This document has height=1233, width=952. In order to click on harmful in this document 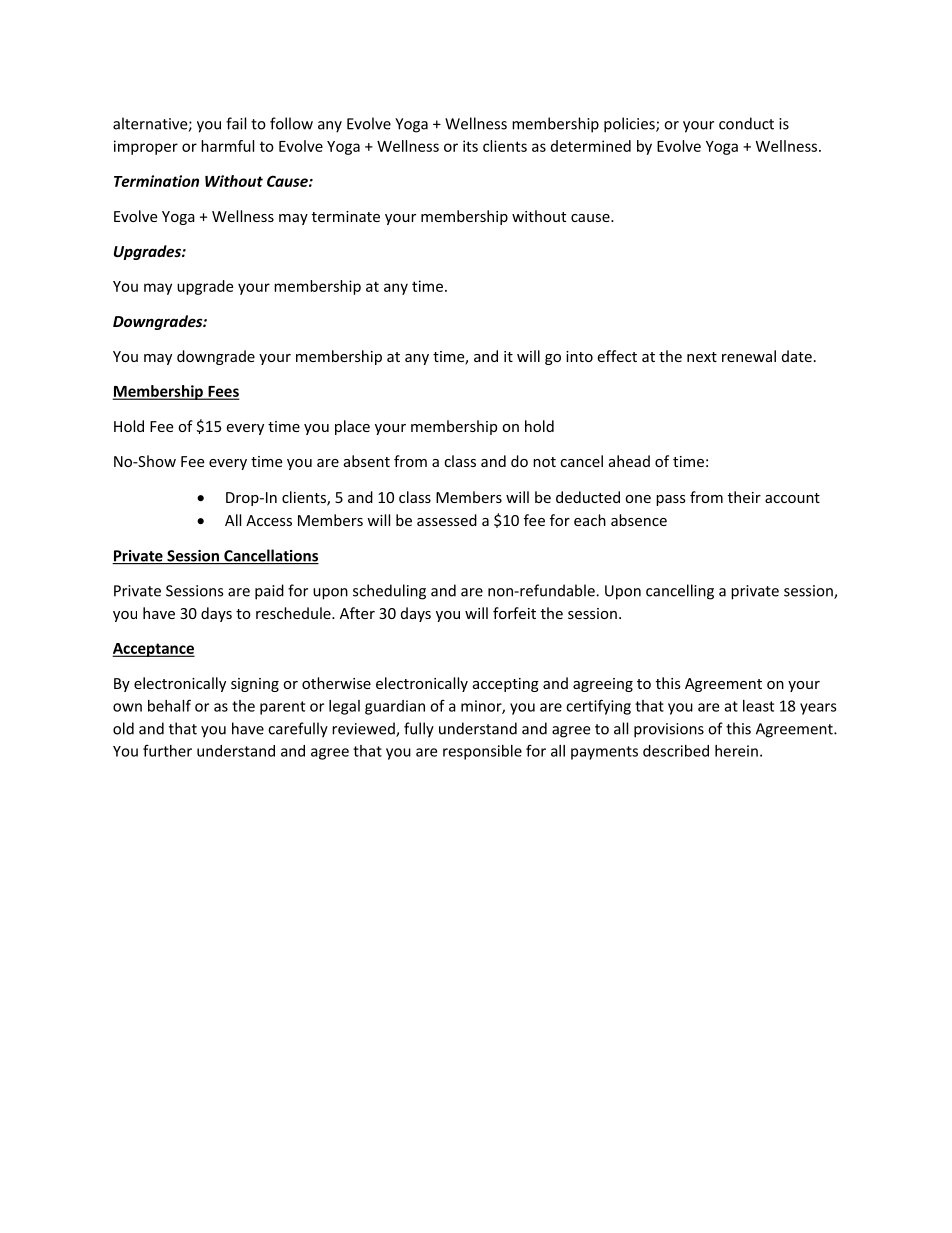, I will do `click(227, 146)`.
